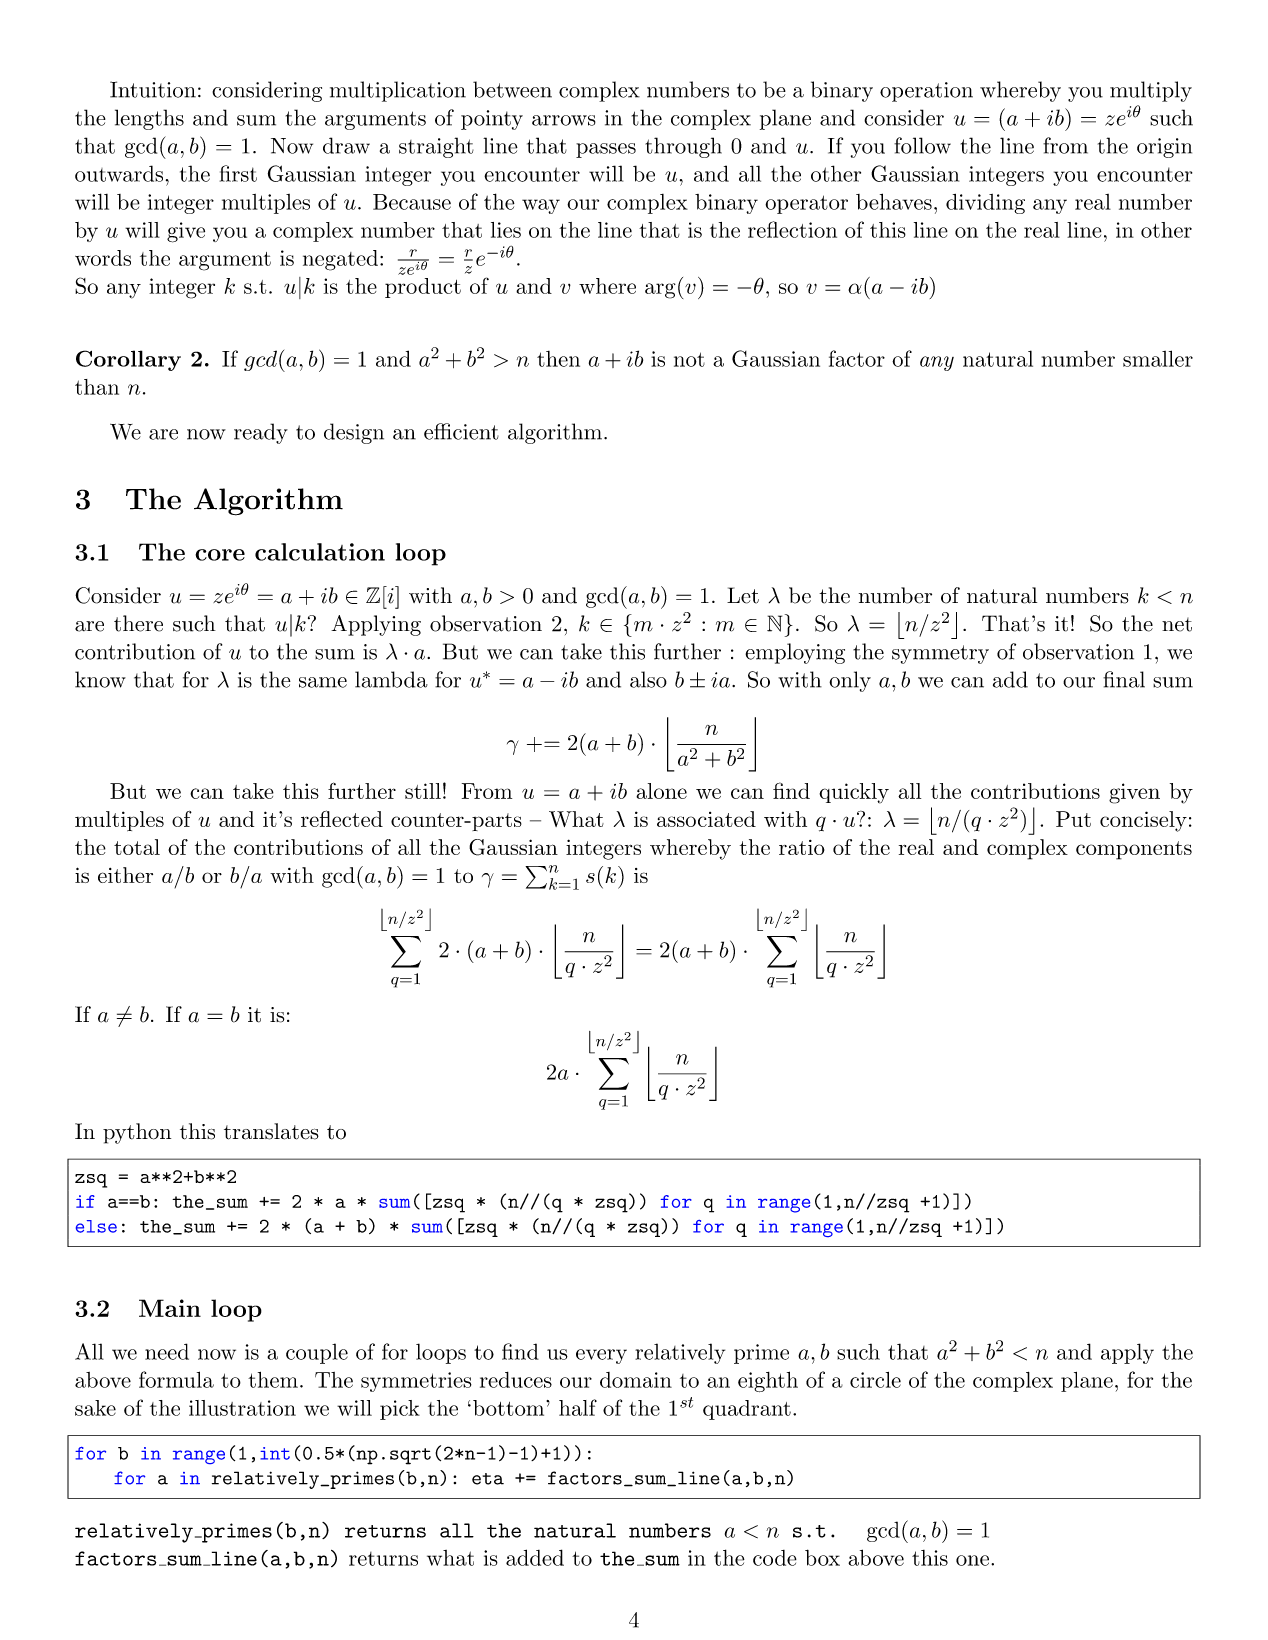 This image has width=1268, height=1640. What do you see at coordinates (661, 791) in the image?
I see `alone` at bounding box center [661, 791].
